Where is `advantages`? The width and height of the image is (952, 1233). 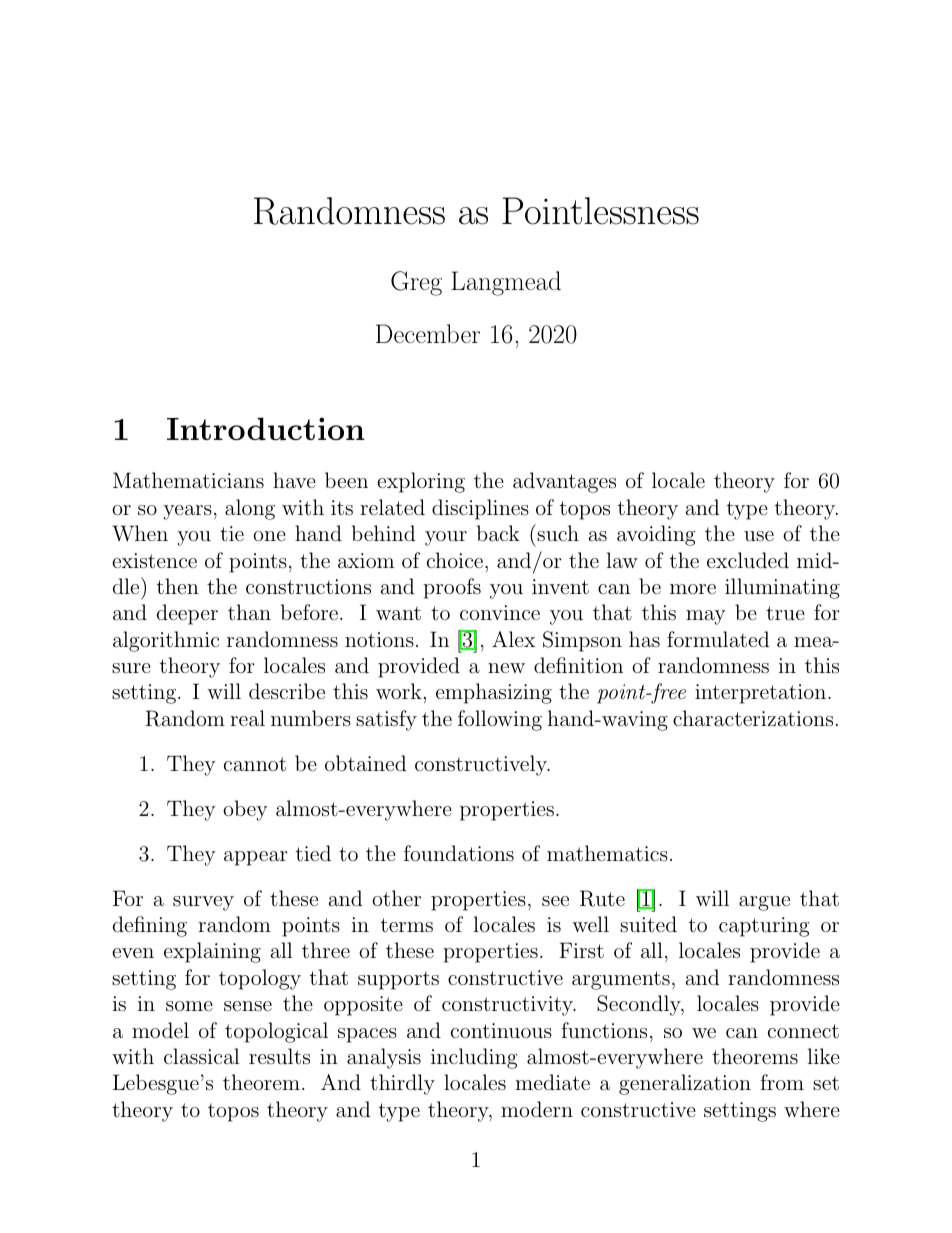 advantages is located at coordinates (564, 482).
